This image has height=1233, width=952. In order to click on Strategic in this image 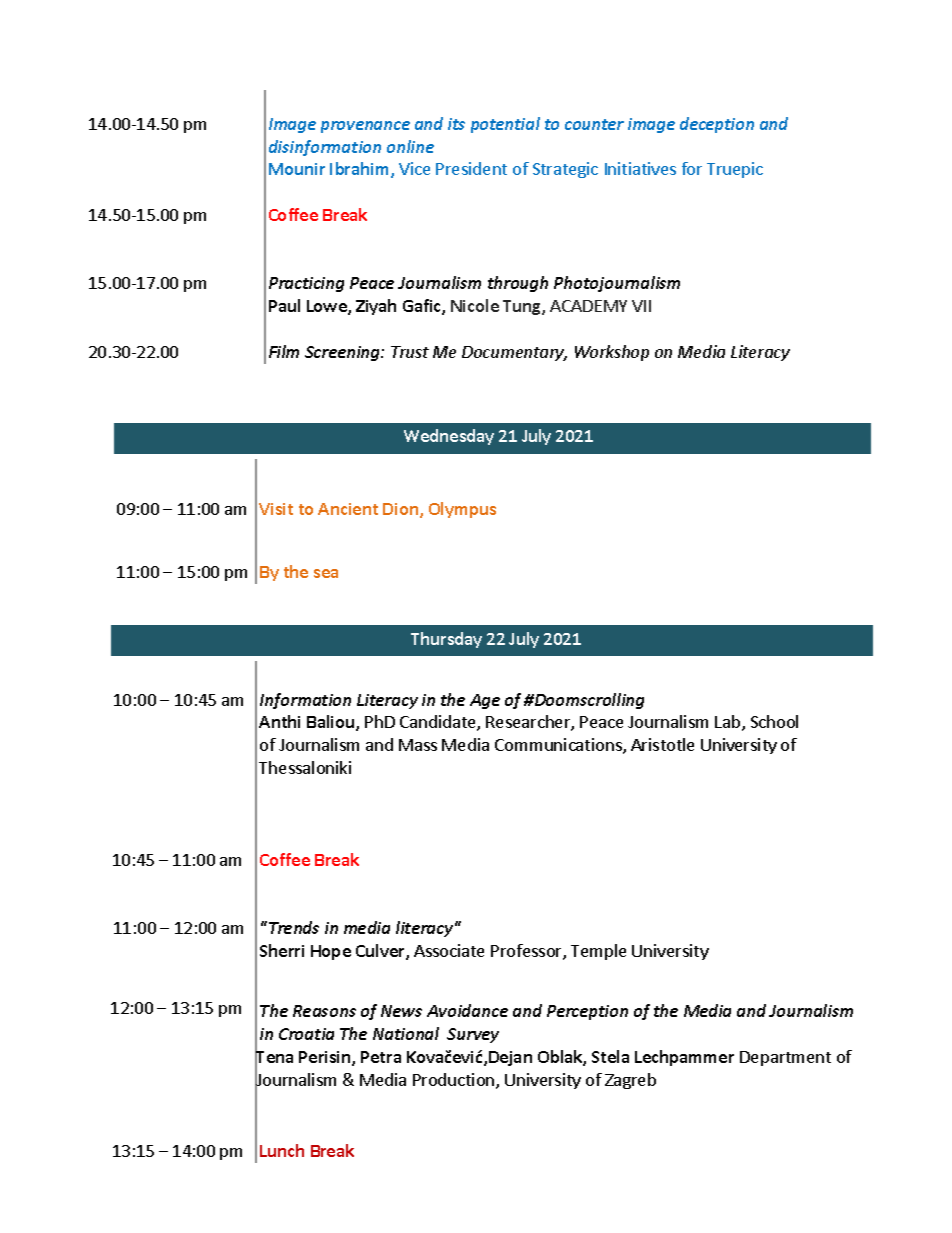, I will do `click(565, 170)`.
